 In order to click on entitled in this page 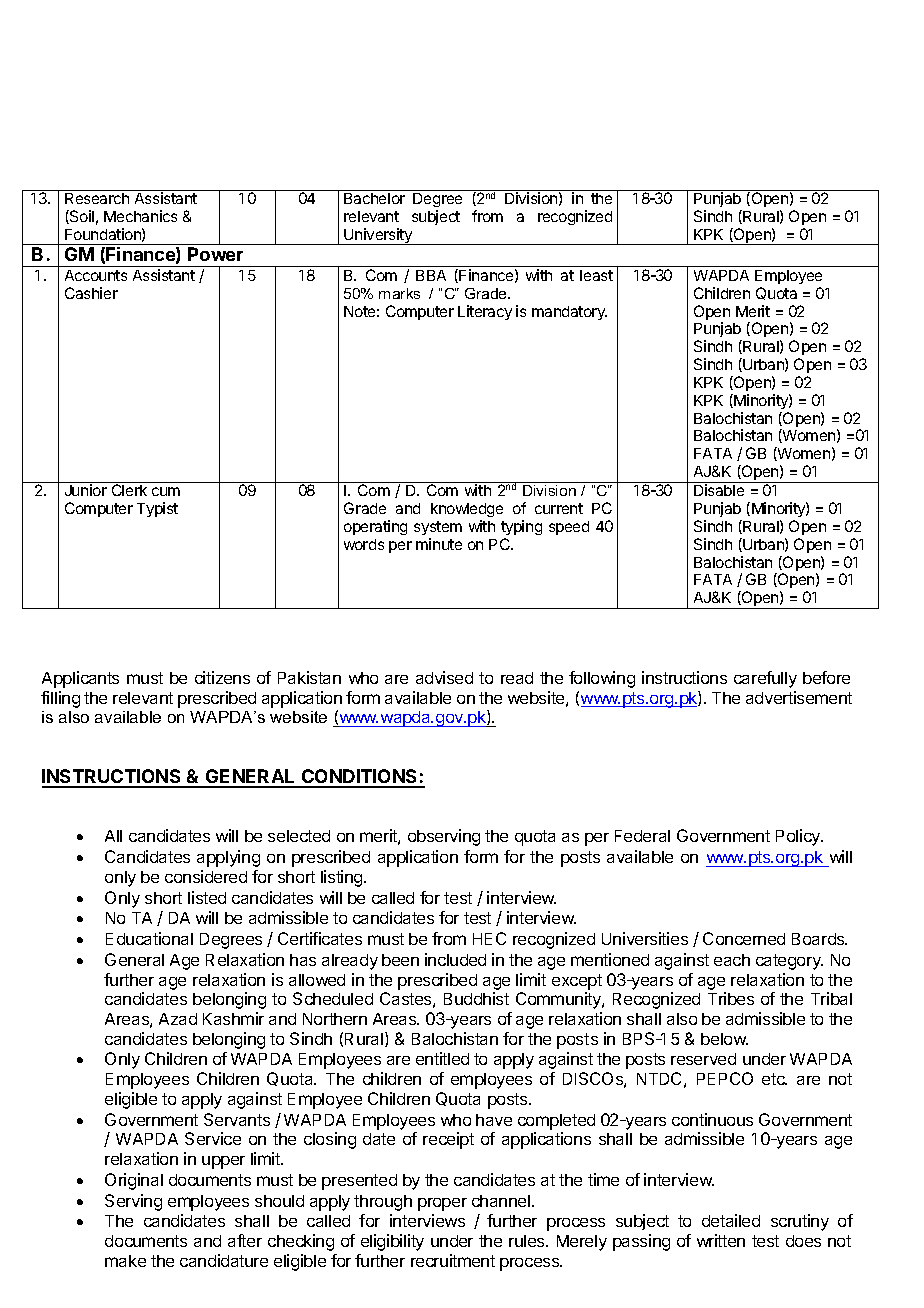, I will do `click(442, 1058)`.
